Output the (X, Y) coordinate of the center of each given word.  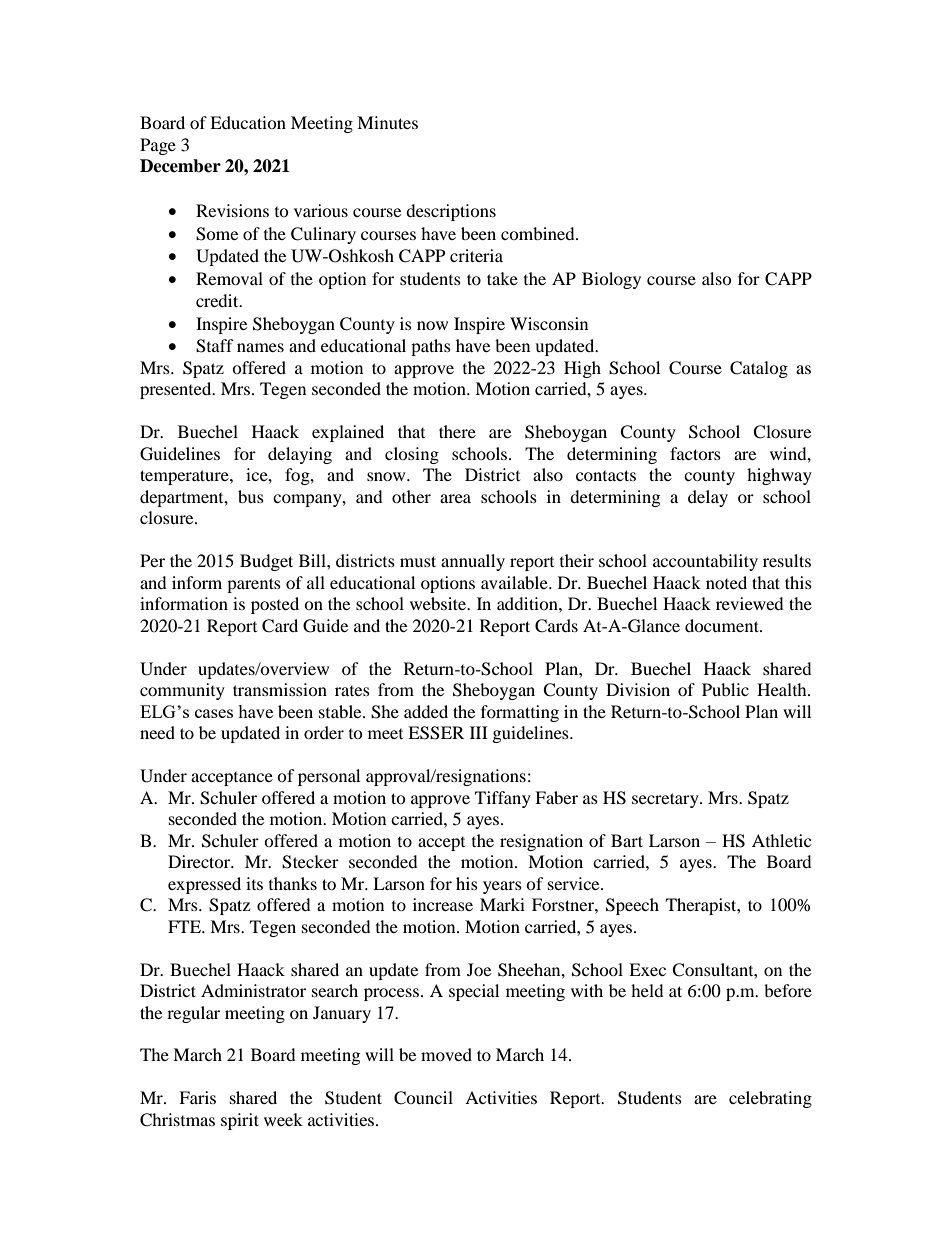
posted (275, 605)
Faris (197, 1097)
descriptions (451, 212)
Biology (611, 280)
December (180, 166)
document (723, 625)
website (439, 603)
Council (423, 1098)
